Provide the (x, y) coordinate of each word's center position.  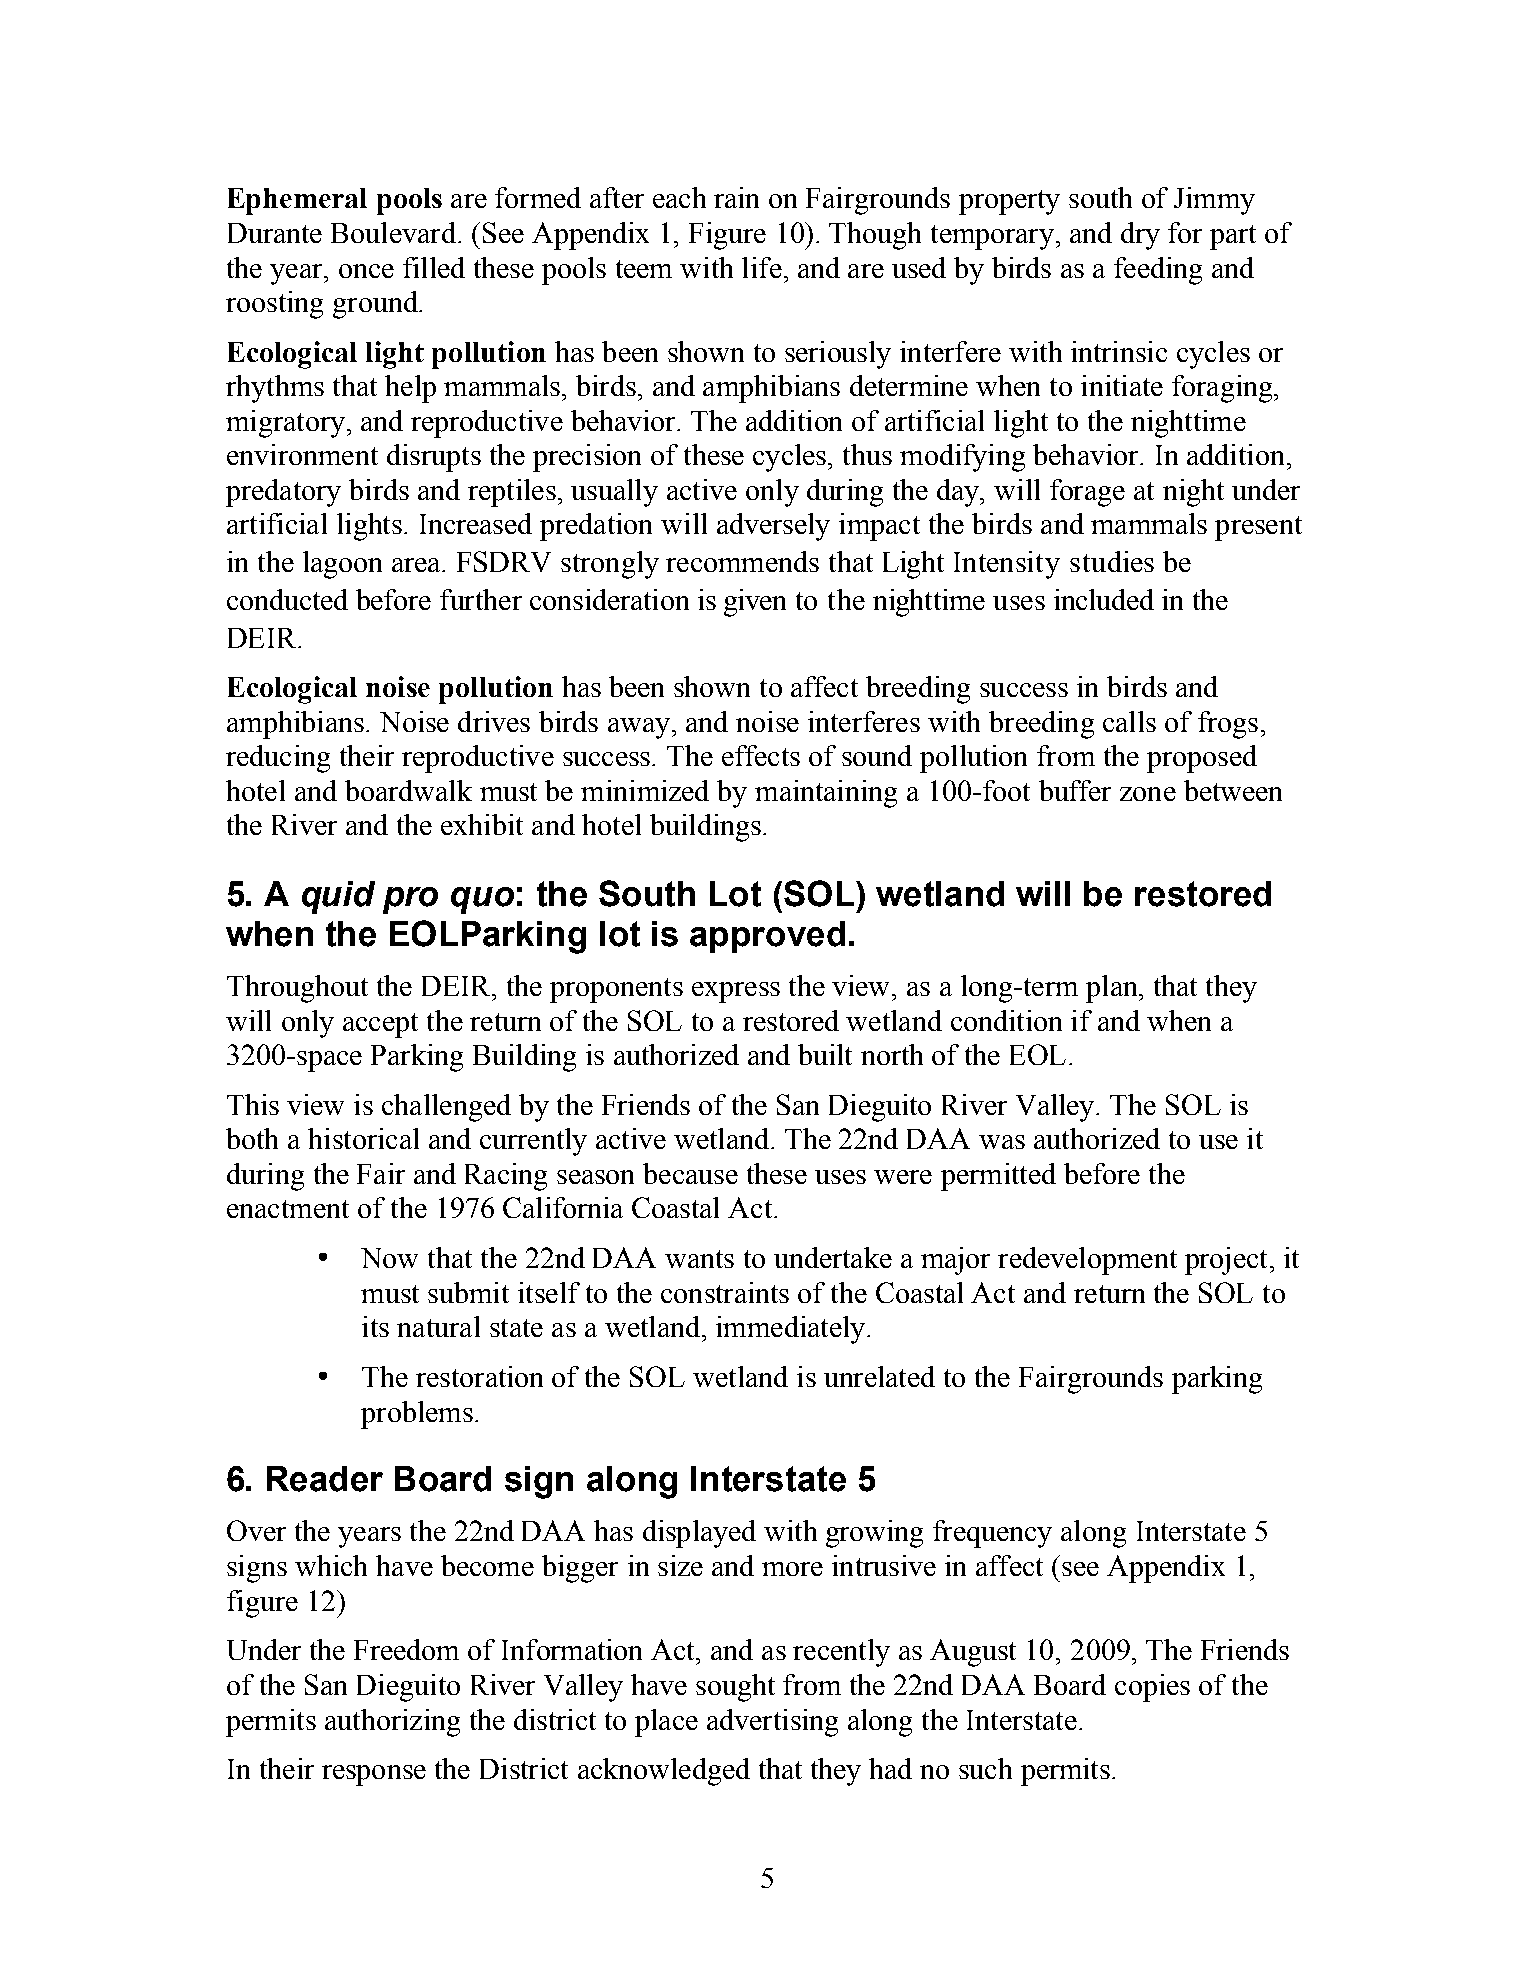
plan (1113, 989)
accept (380, 1025)
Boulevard (393, 232)
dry (1140, 236)
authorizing (392, 1723)
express (736, 992)
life (762, 267)
